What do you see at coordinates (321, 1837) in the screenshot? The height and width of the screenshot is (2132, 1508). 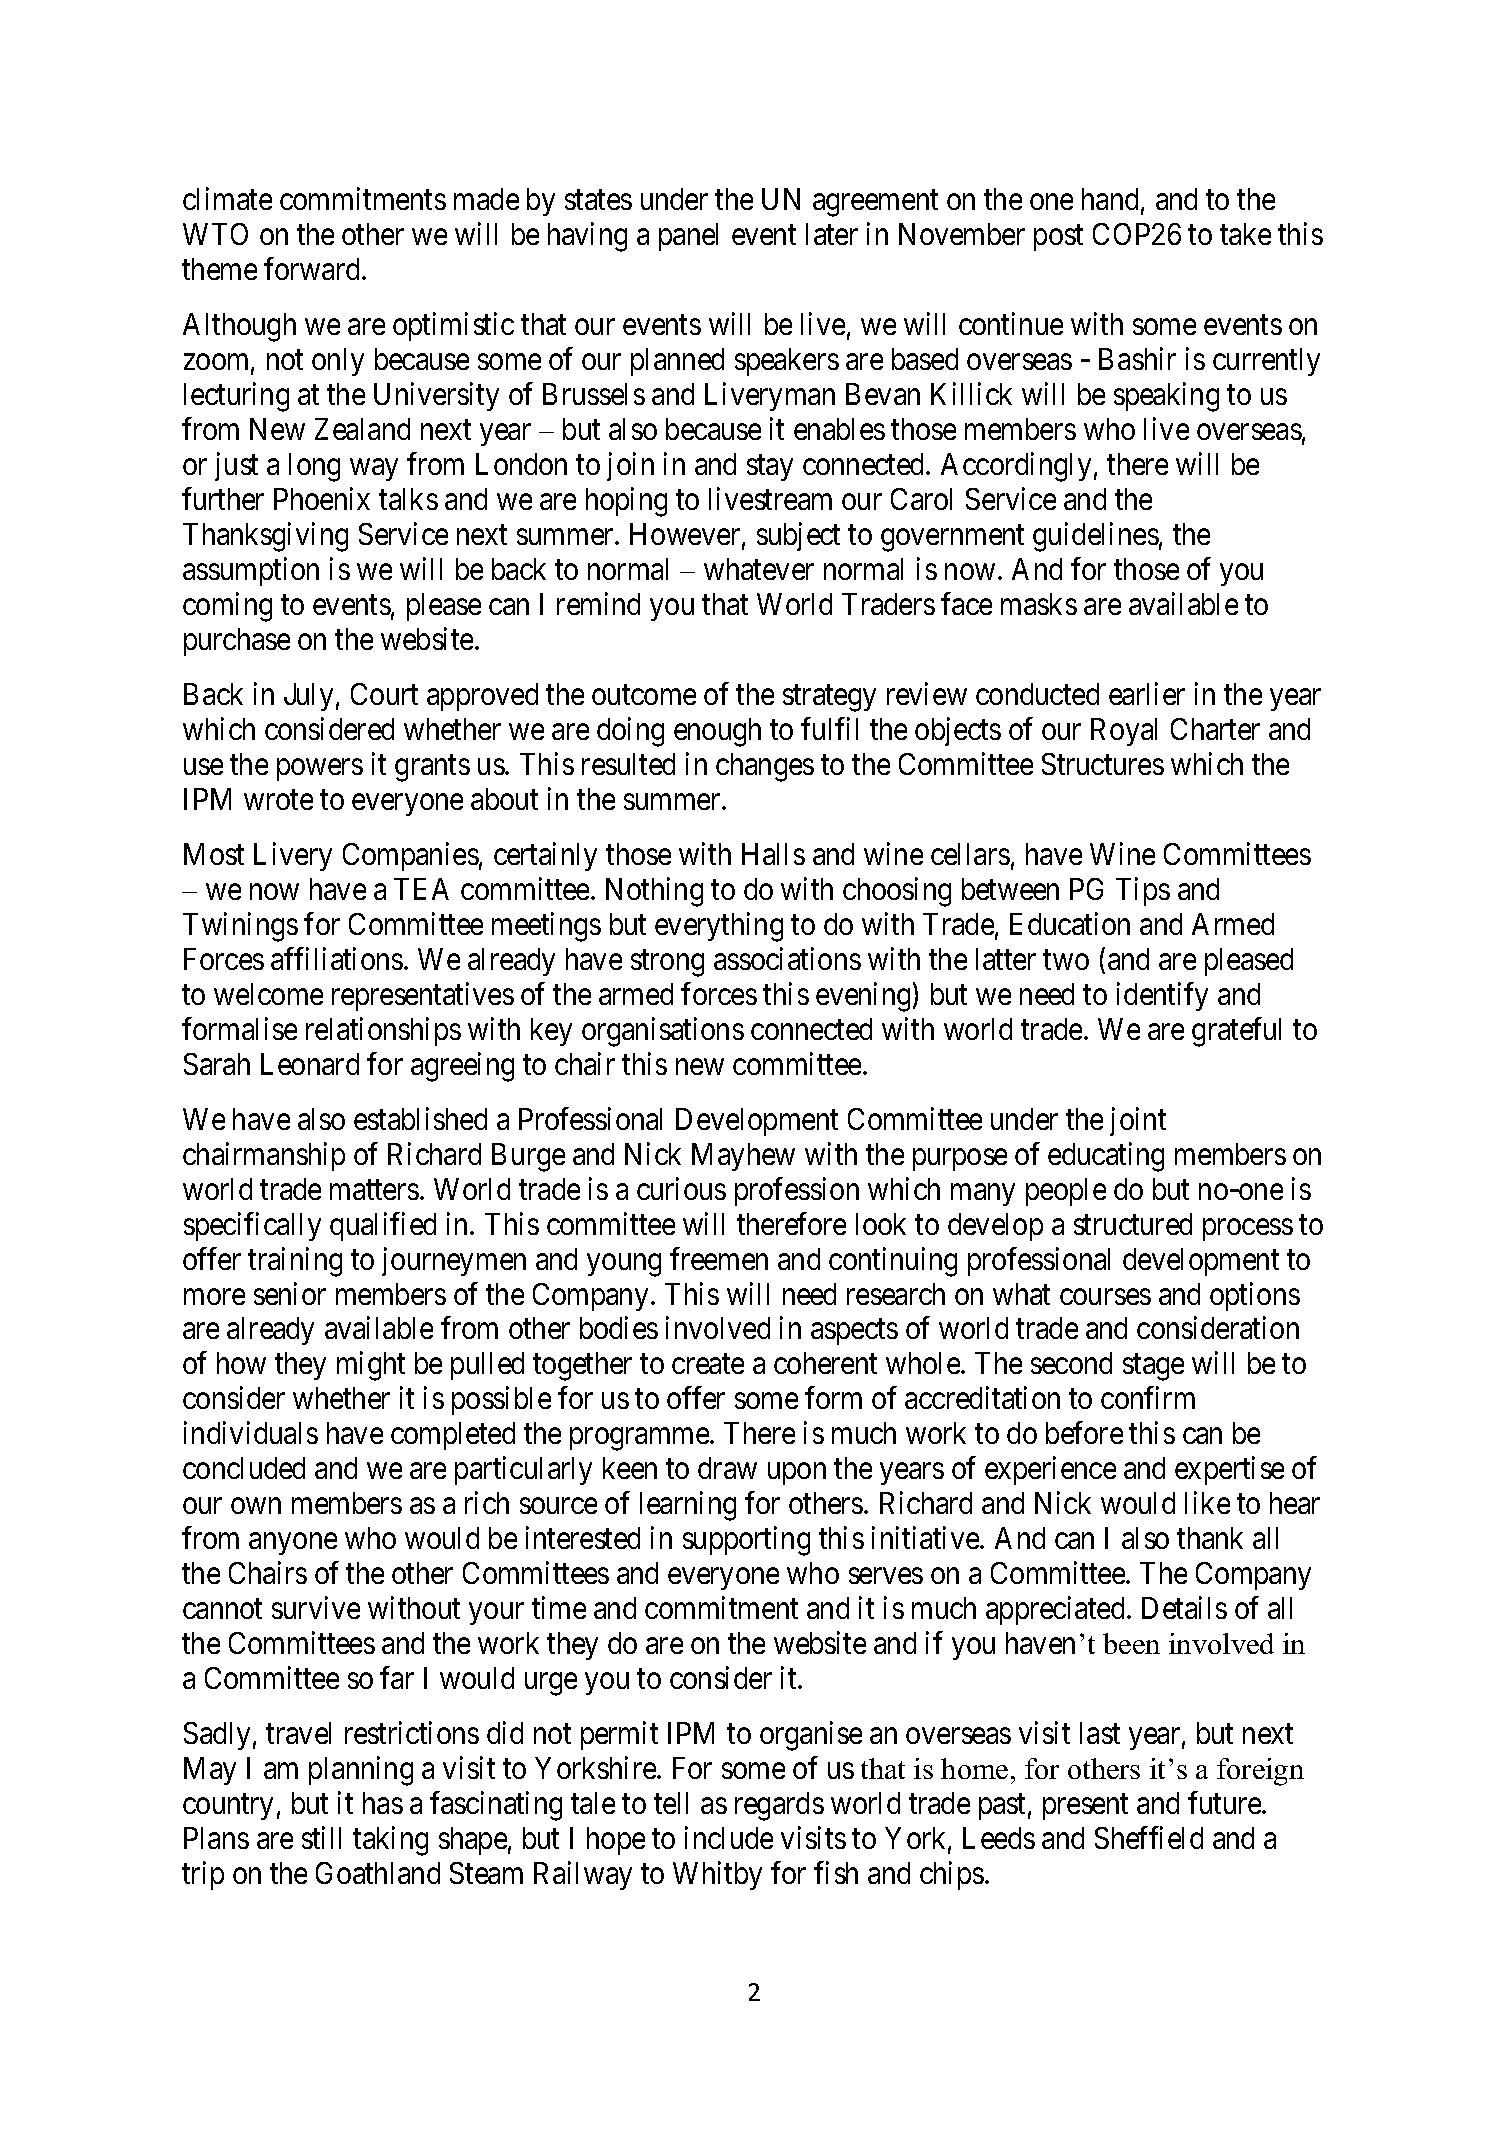 I see `still` at bounding box center [321, 1837].
